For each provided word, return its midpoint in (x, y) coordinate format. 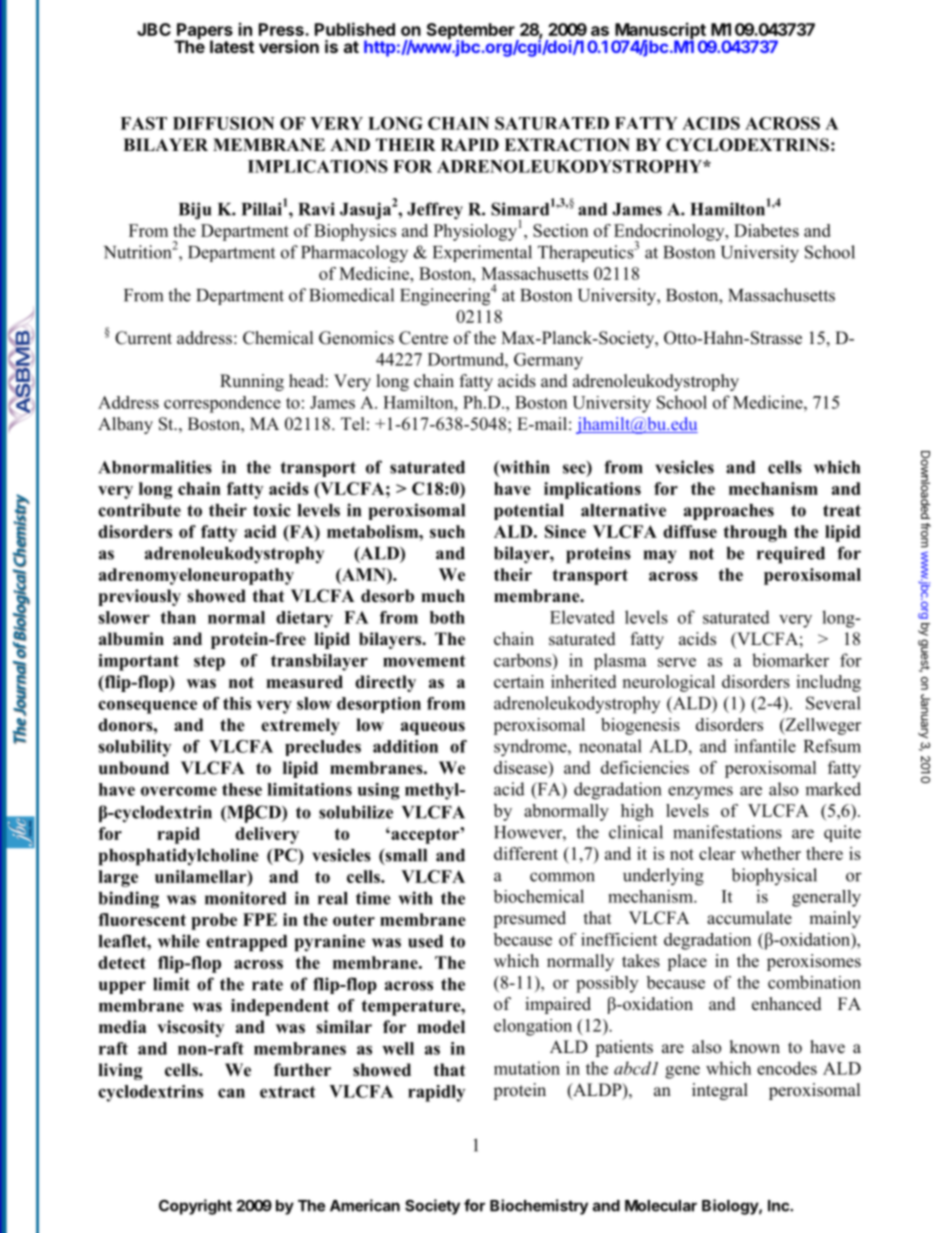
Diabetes (766, 230)
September (472, 32)
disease (521, 767)
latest (232, 46)
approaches (729, 512)
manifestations (727, 832)
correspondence (222, 404)
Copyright (195, 1207)
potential (529, 511)
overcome (179, 791)
